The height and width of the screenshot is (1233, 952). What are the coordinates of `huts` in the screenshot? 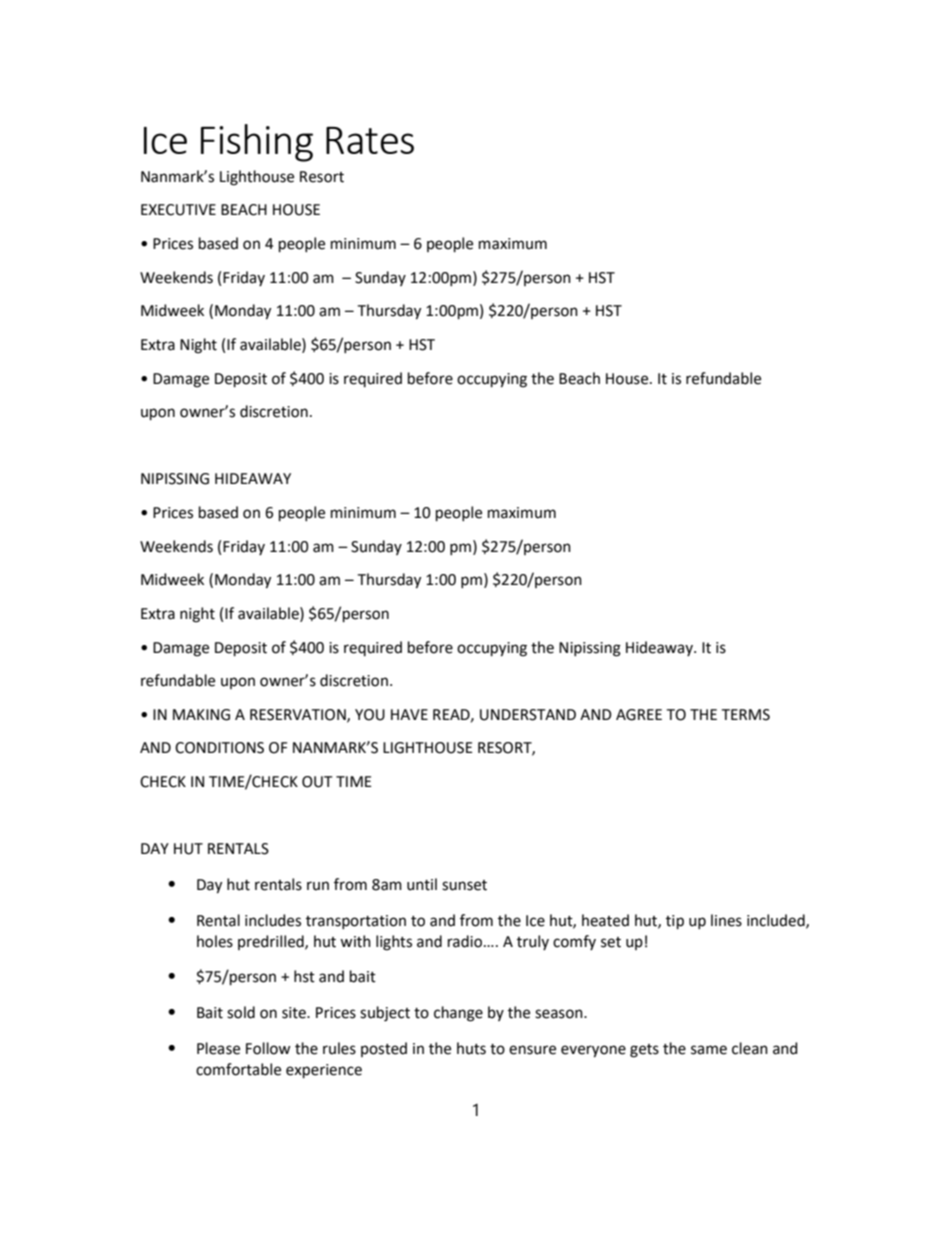 It's located at (471, 1048).
